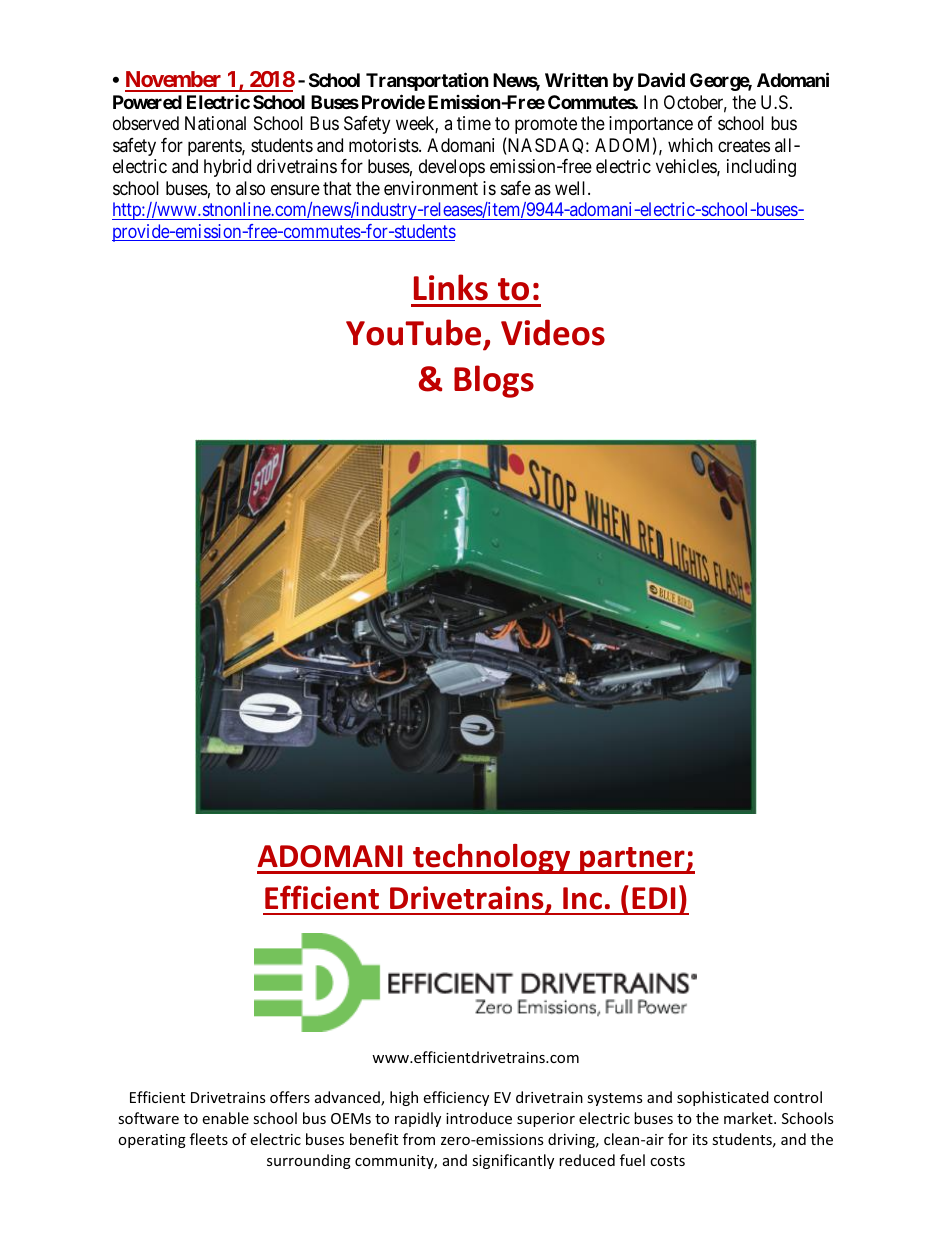 The width and height of the screenshot is (952, 1233). Describe the element at coordinates (492, 859) in the screenshot. I see `technology` at that location.
